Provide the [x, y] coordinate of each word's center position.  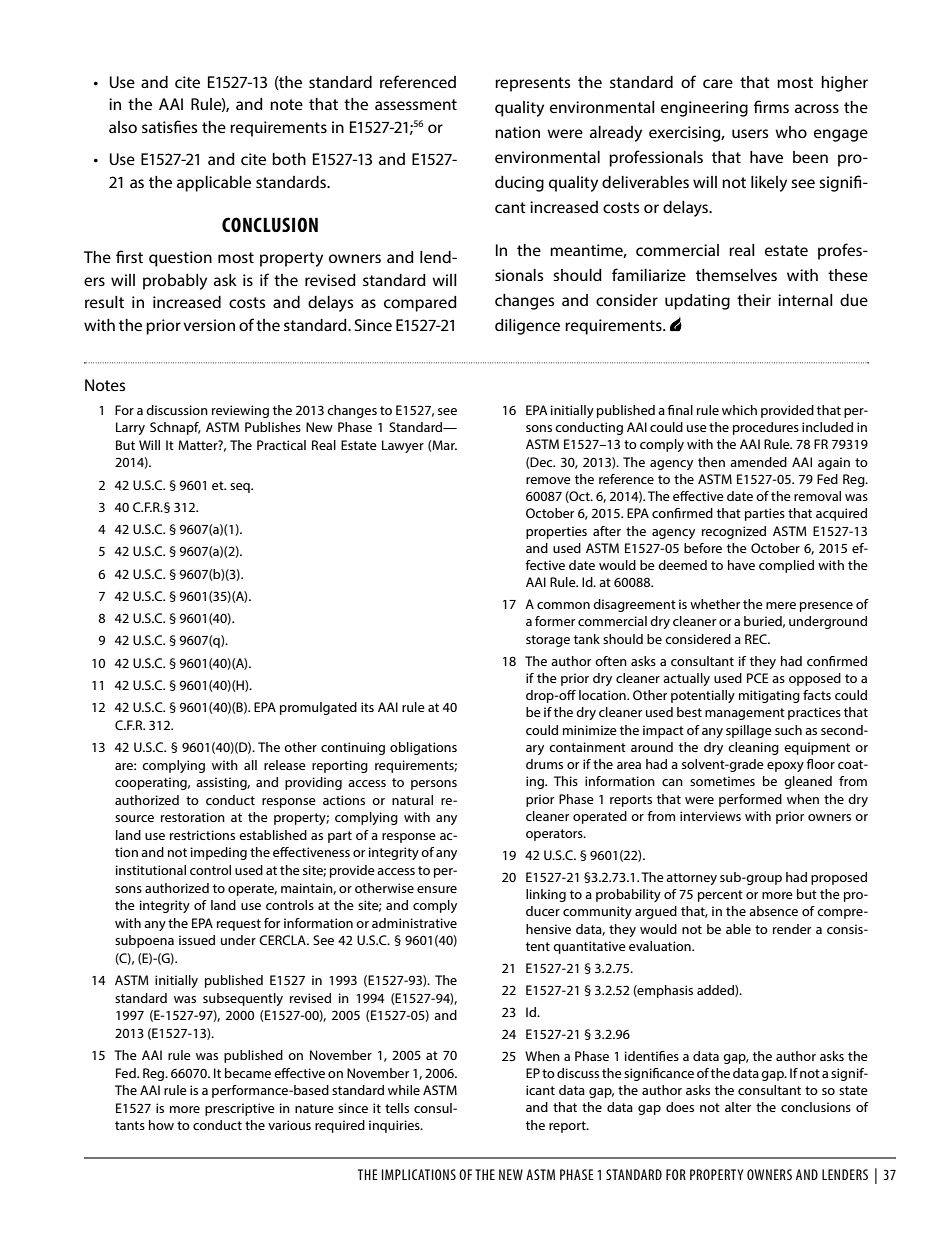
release [285, 765]
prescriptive [240, 1109]
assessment [416, 104]
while [404, 1090]
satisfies [169, 126]
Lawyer [403, 446]
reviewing [240, 411]
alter [738, 1107]
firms [771, 106]
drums [544, 764]
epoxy [785, 767]
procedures [766, 428]
